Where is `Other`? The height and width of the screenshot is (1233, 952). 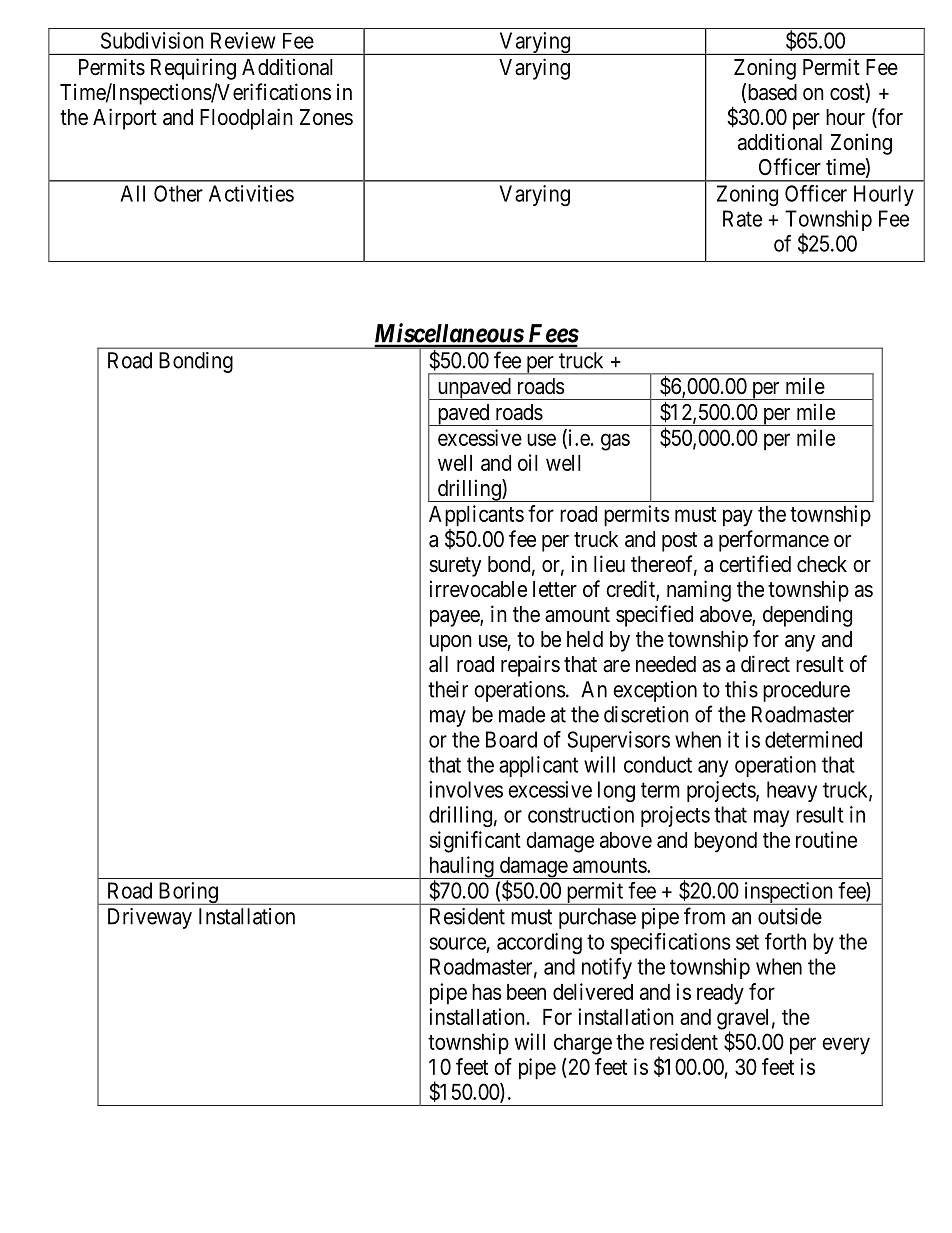 Other is located at coordinates (178, 193).
